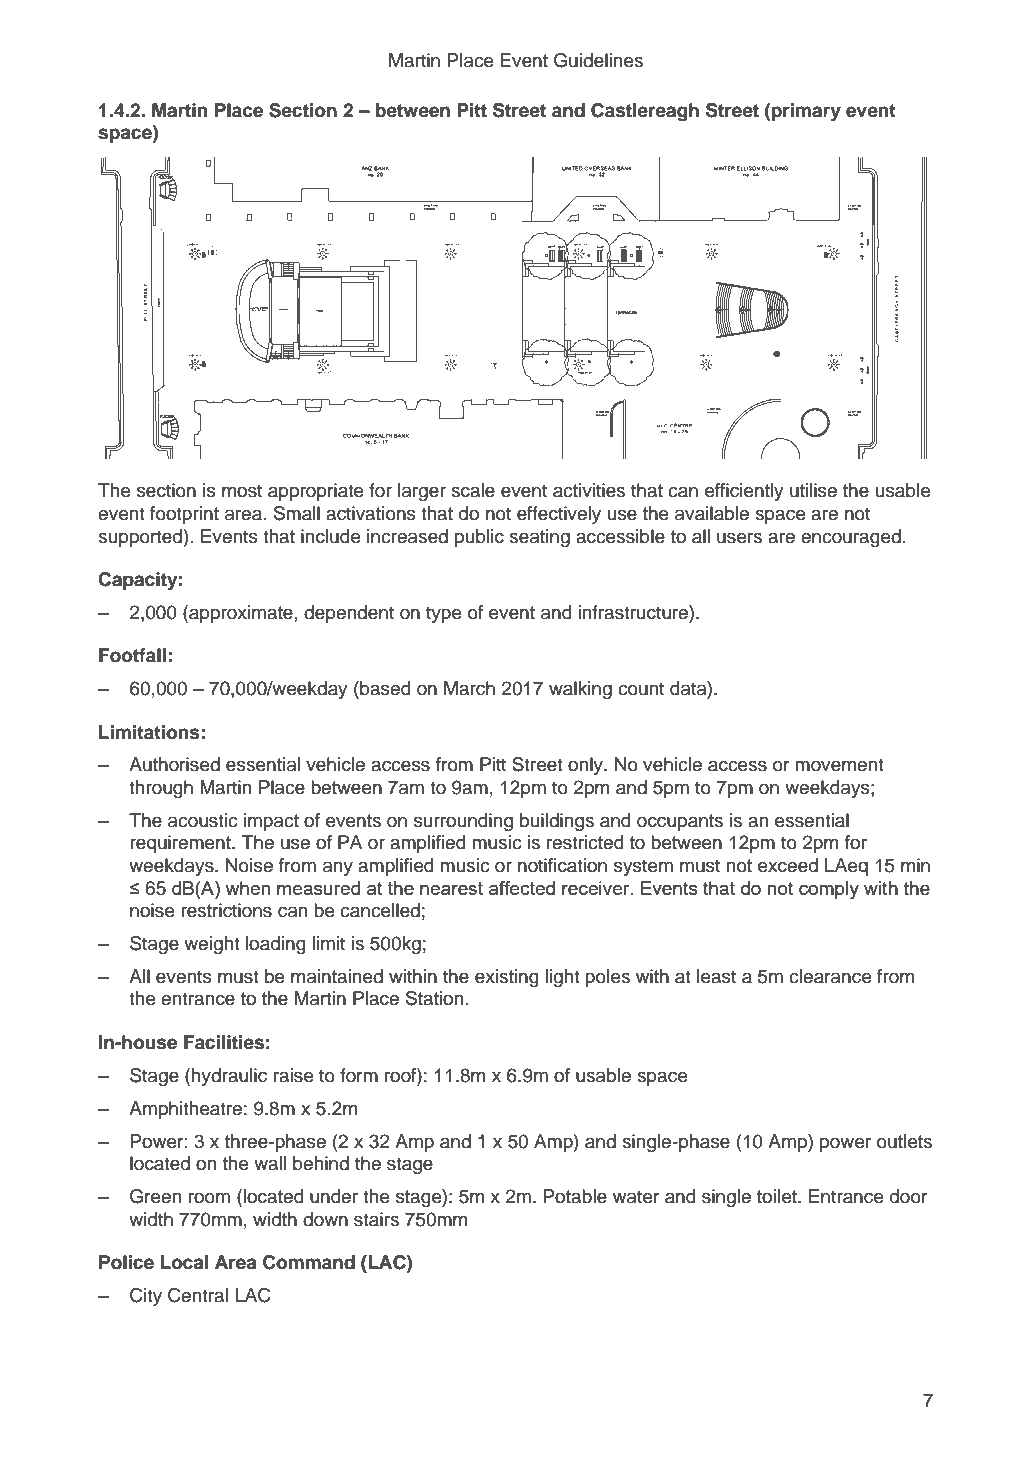  I want to click on scale, so click(473, 490).
